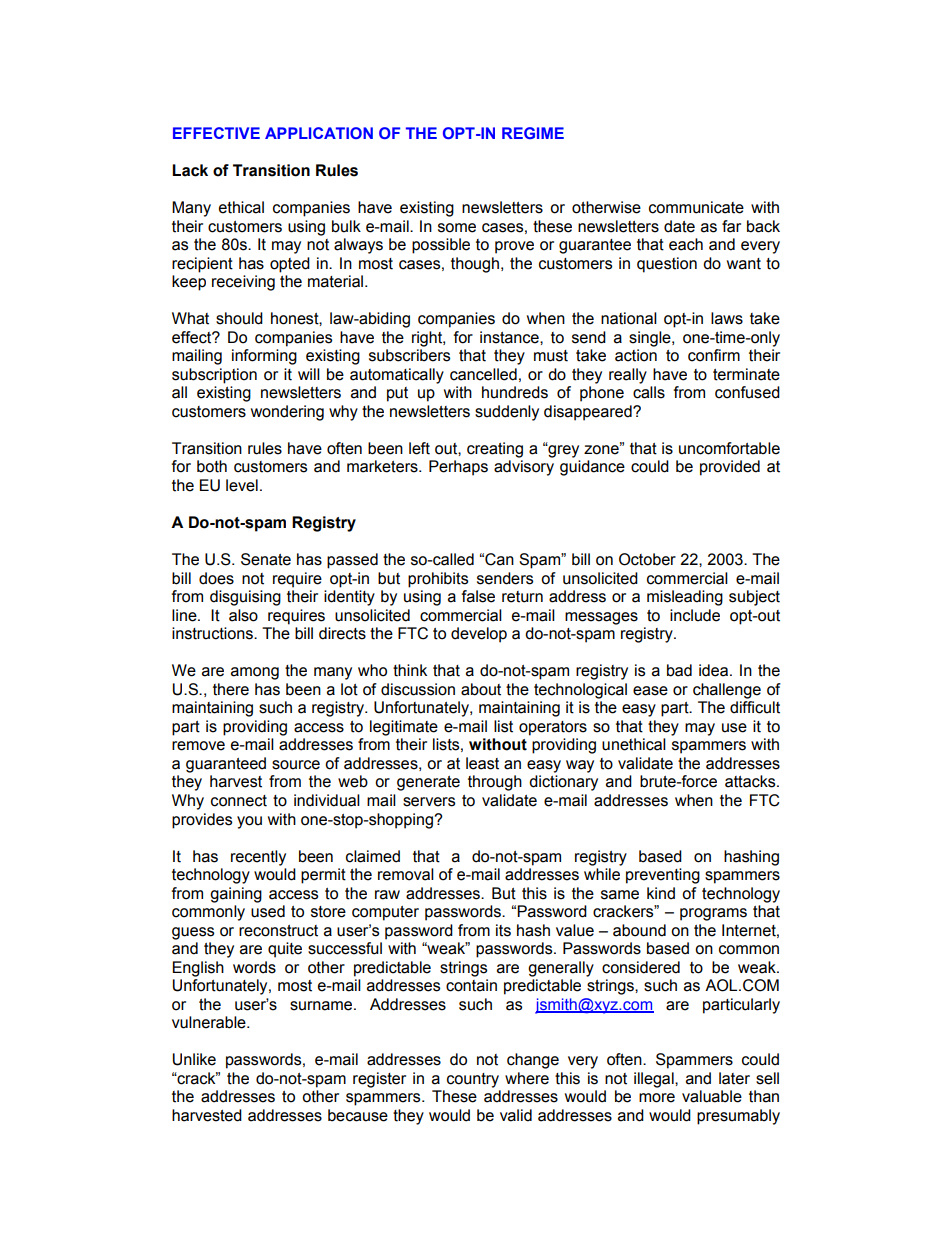 This screenshot has width=952, height=1233. Describe the element at coordinates (243, 615) in the screenshot. I see `also` at that location.
